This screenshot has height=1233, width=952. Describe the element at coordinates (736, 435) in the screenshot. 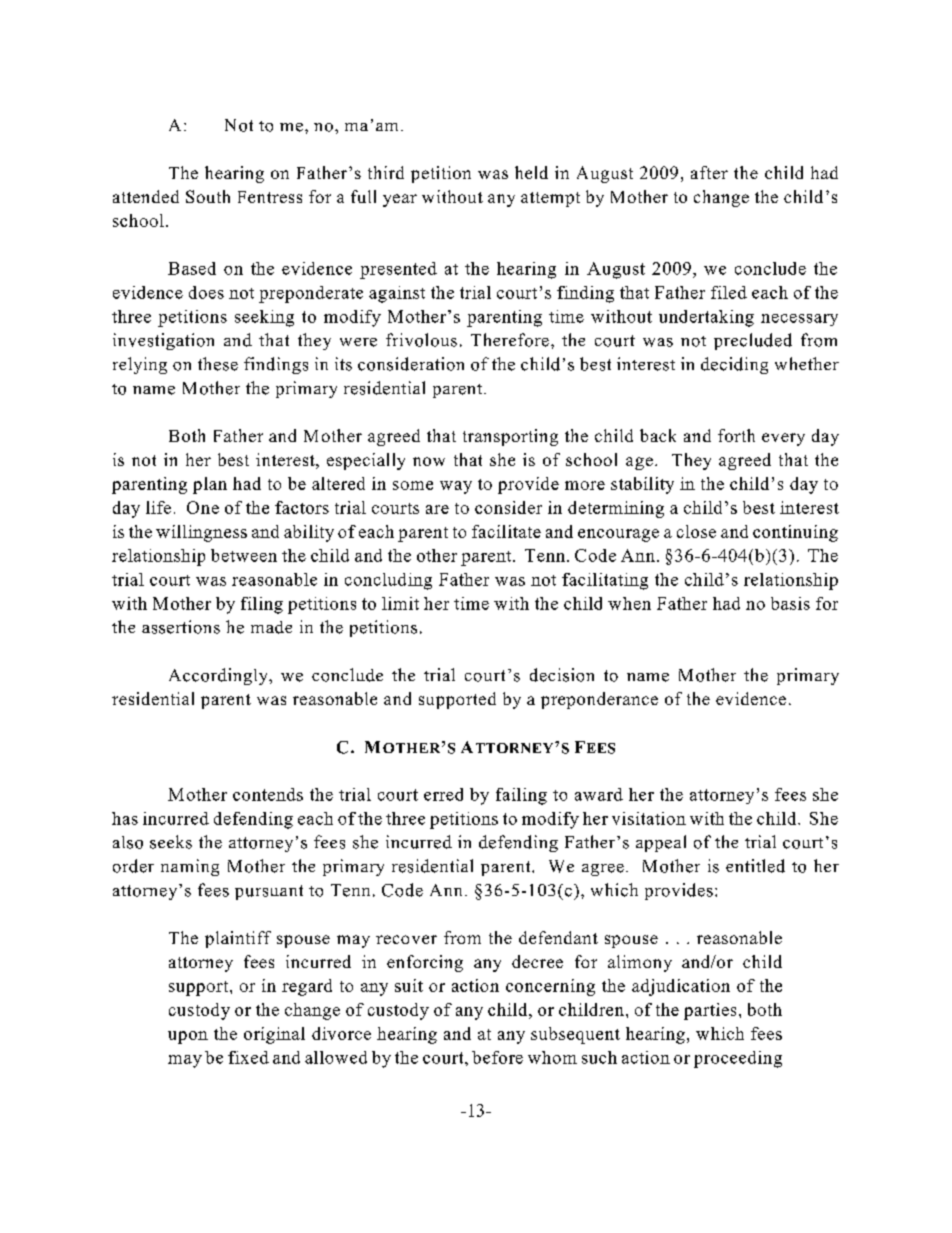

I see `forth` at that location.
